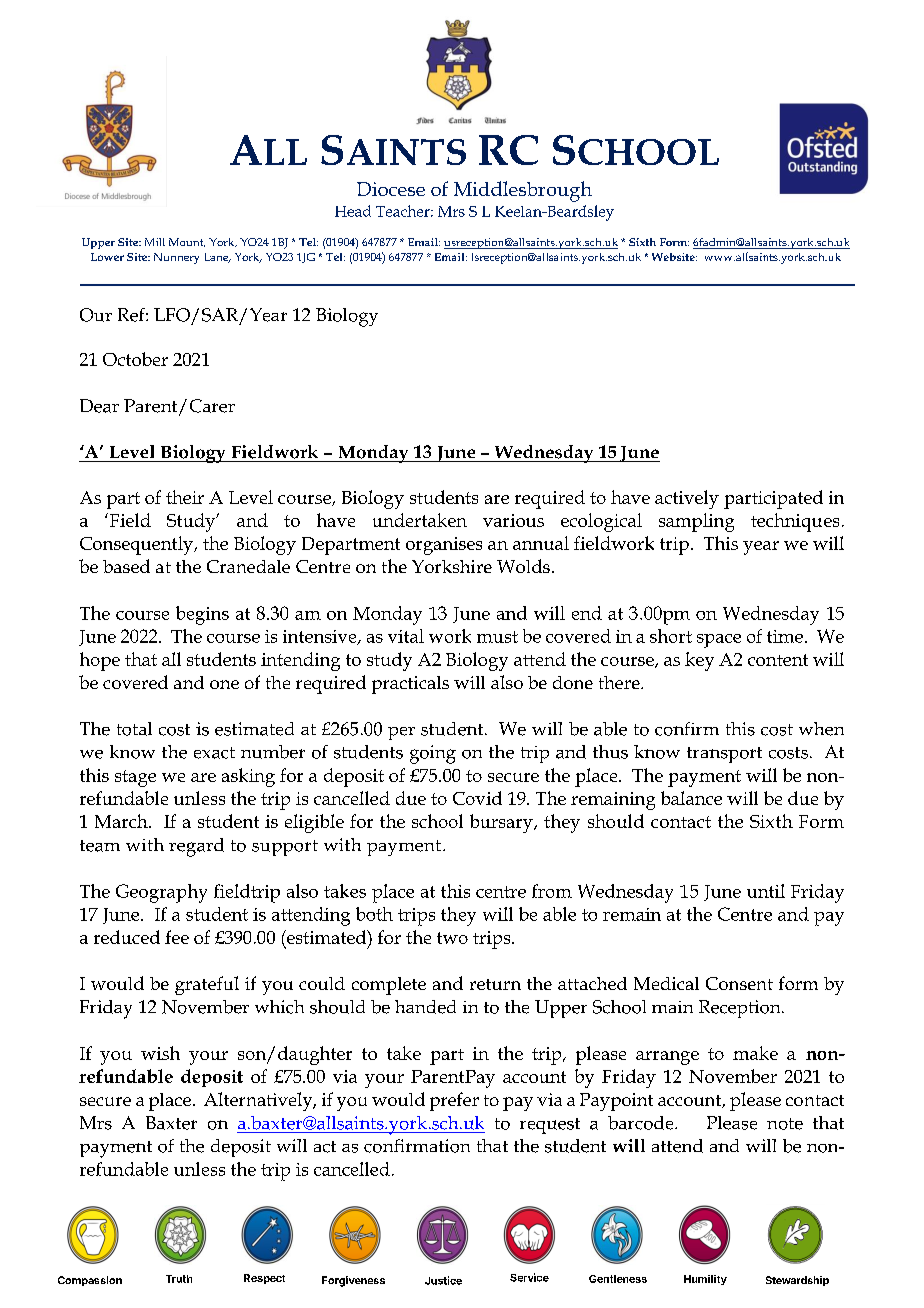  What do you see at coordinates (196, 847) in the screenshot?
I see `regard` at bounding box center [196, 847].
